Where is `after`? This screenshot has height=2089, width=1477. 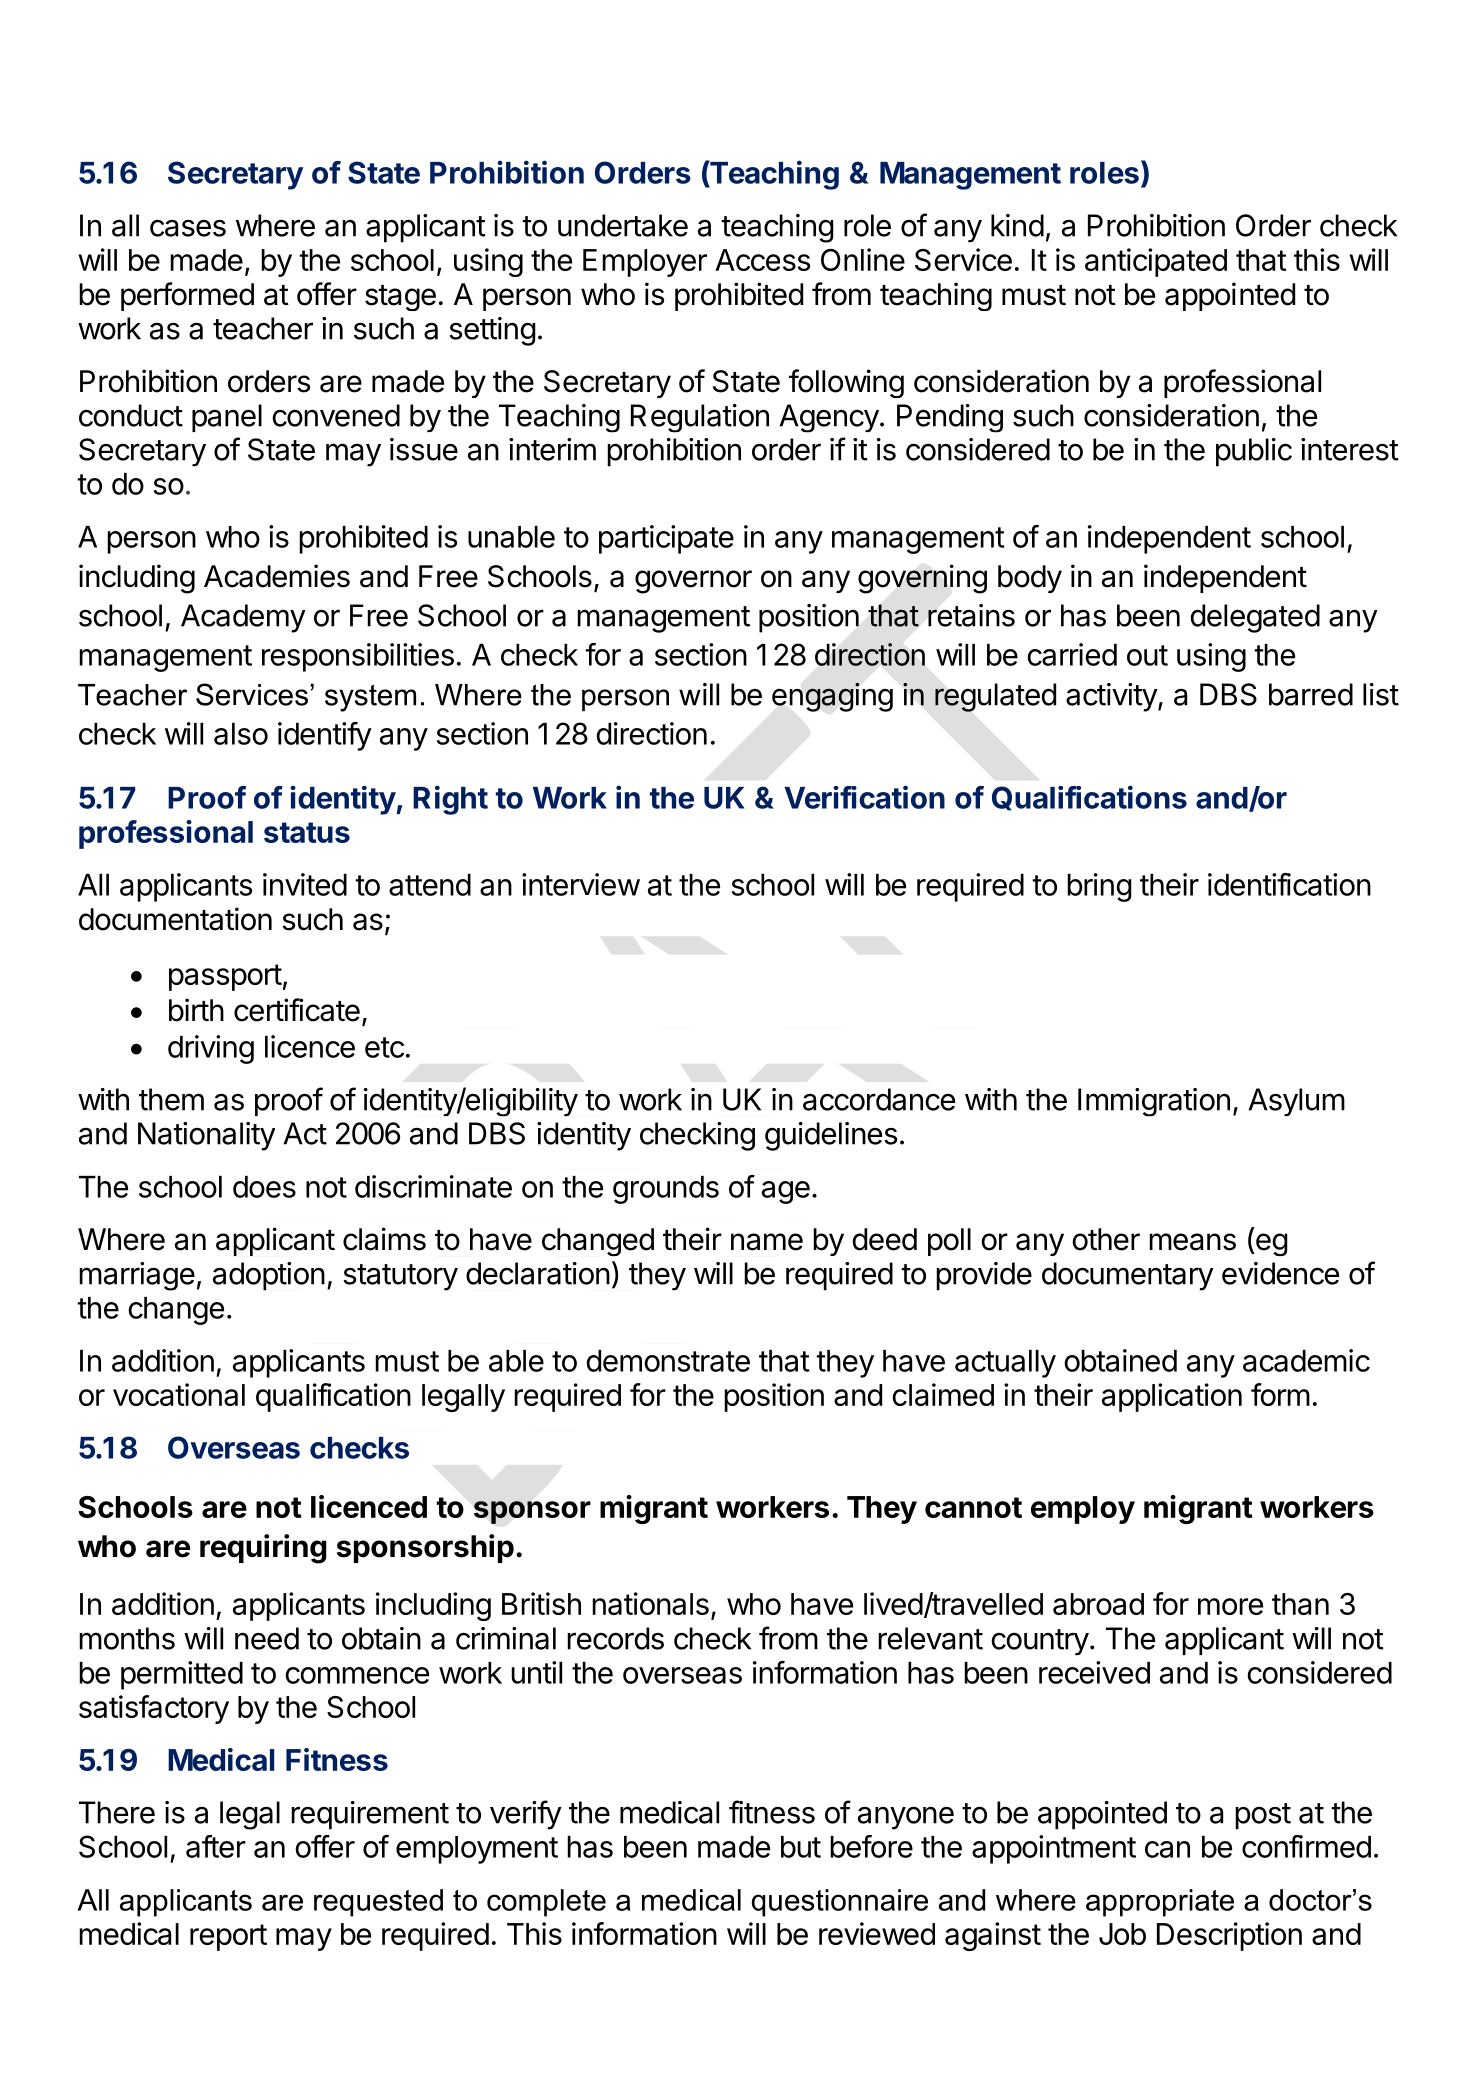
after is located at coordinates (216, 1846).
